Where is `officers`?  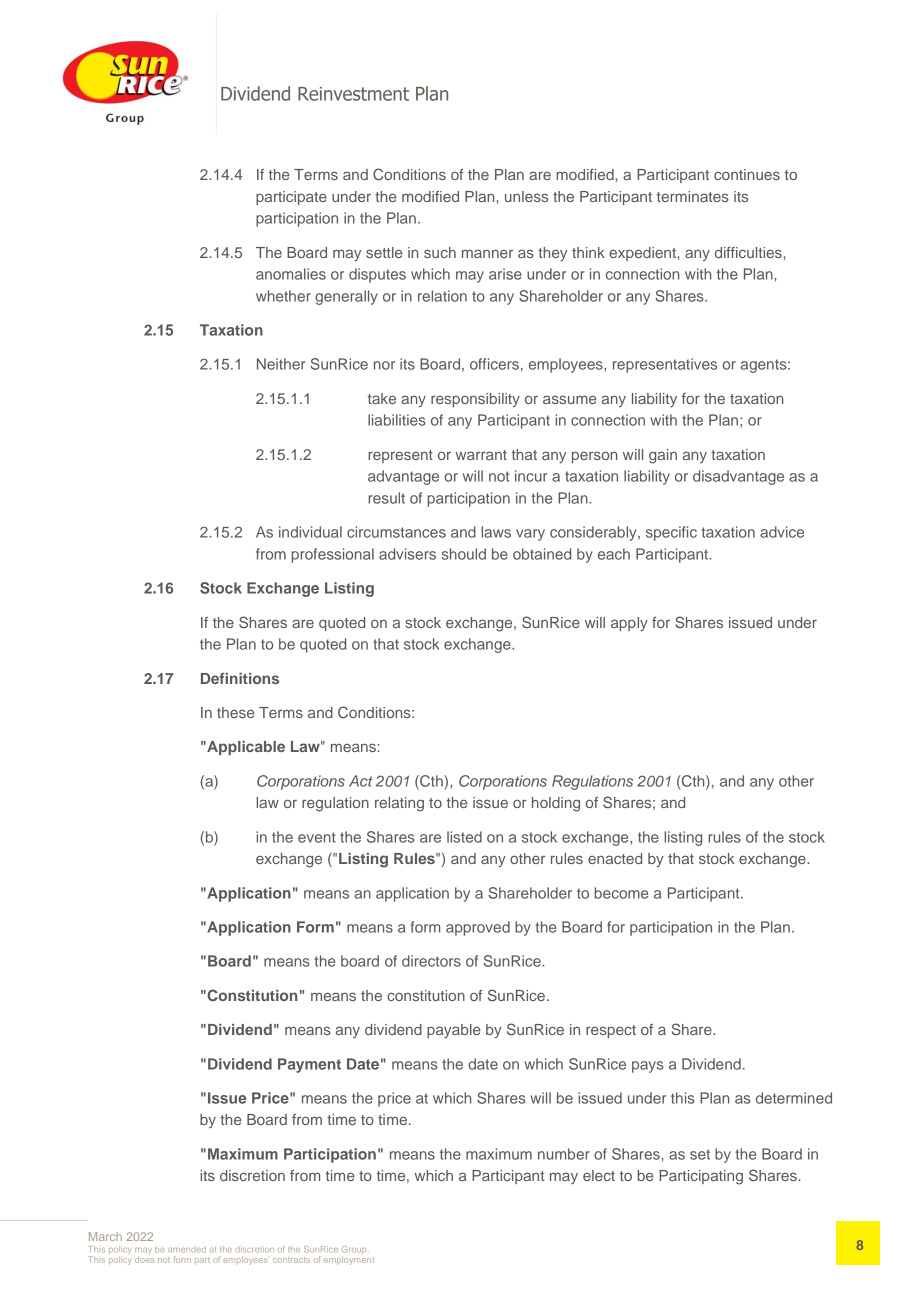
officers is located at coordinates (494, 364).
